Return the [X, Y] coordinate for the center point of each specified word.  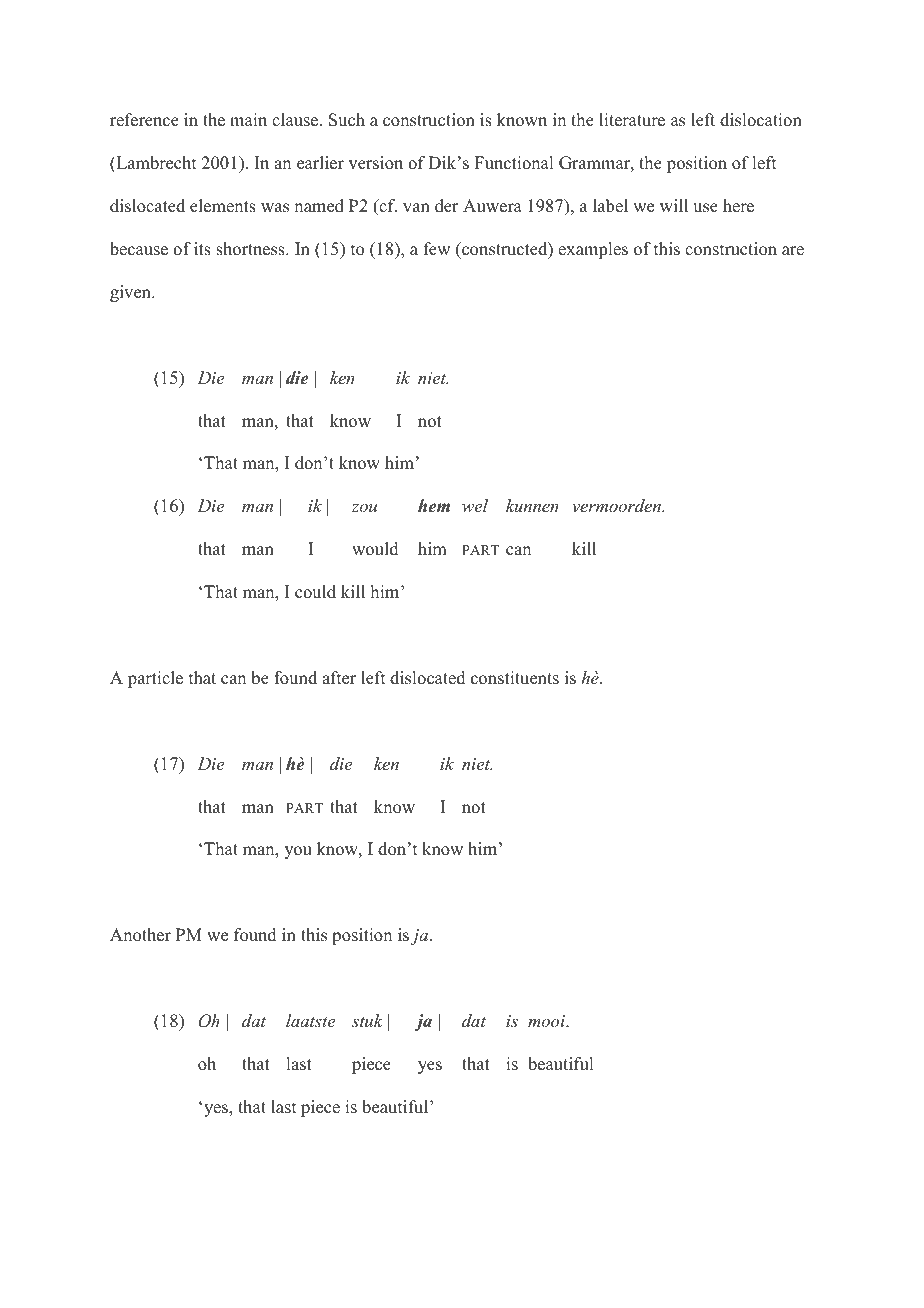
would [375, 549]
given [131, 293]
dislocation [761, 120]
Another [140, 935]
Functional [514, 163]
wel [475, 505]
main [248, 119]
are [793, 251]
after [339, 678]
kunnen [532, 505]
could [315, 592]
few [437, 249]
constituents [515, 678]
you [298, 852]
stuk [367, 1020]
